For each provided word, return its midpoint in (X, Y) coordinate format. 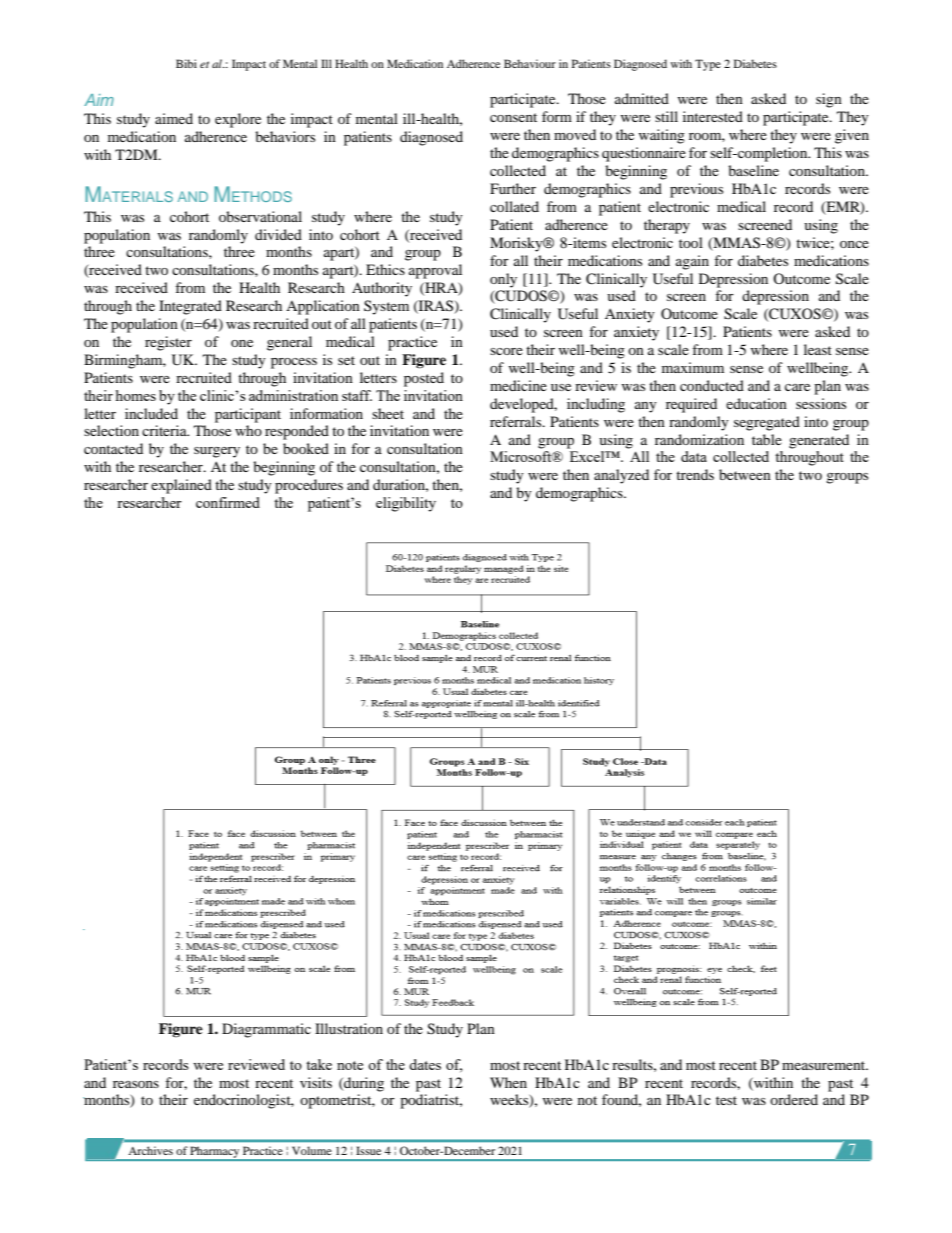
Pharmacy (215, 1153)
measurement (825, 1065)
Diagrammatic (266, 1030)
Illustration (349, 1028)
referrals (517, 421)
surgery (217, 452)
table (767, 439)
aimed (174, 118)
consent (513, 117)
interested (713, 116)
